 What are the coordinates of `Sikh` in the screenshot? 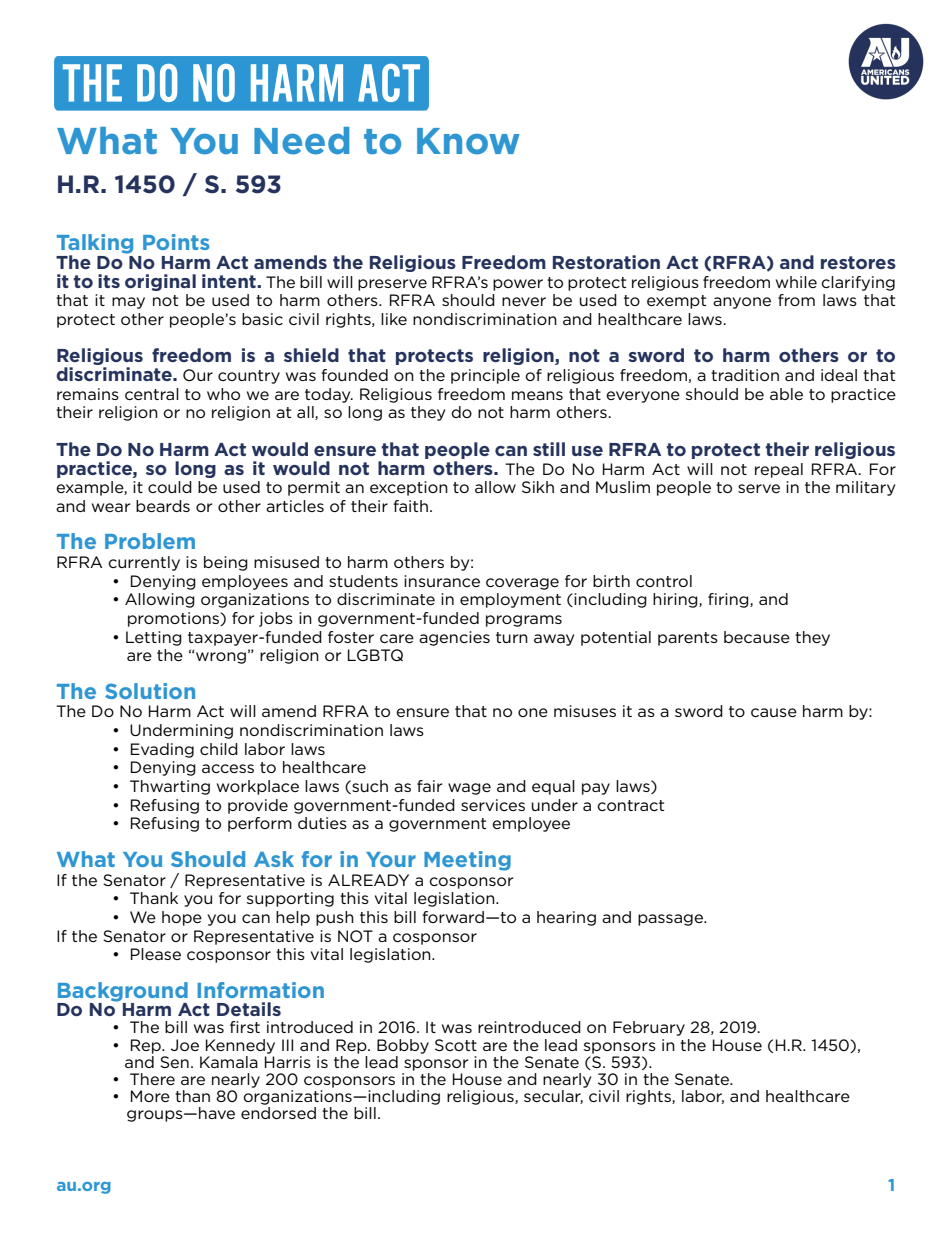 It's located at (538, 487).
